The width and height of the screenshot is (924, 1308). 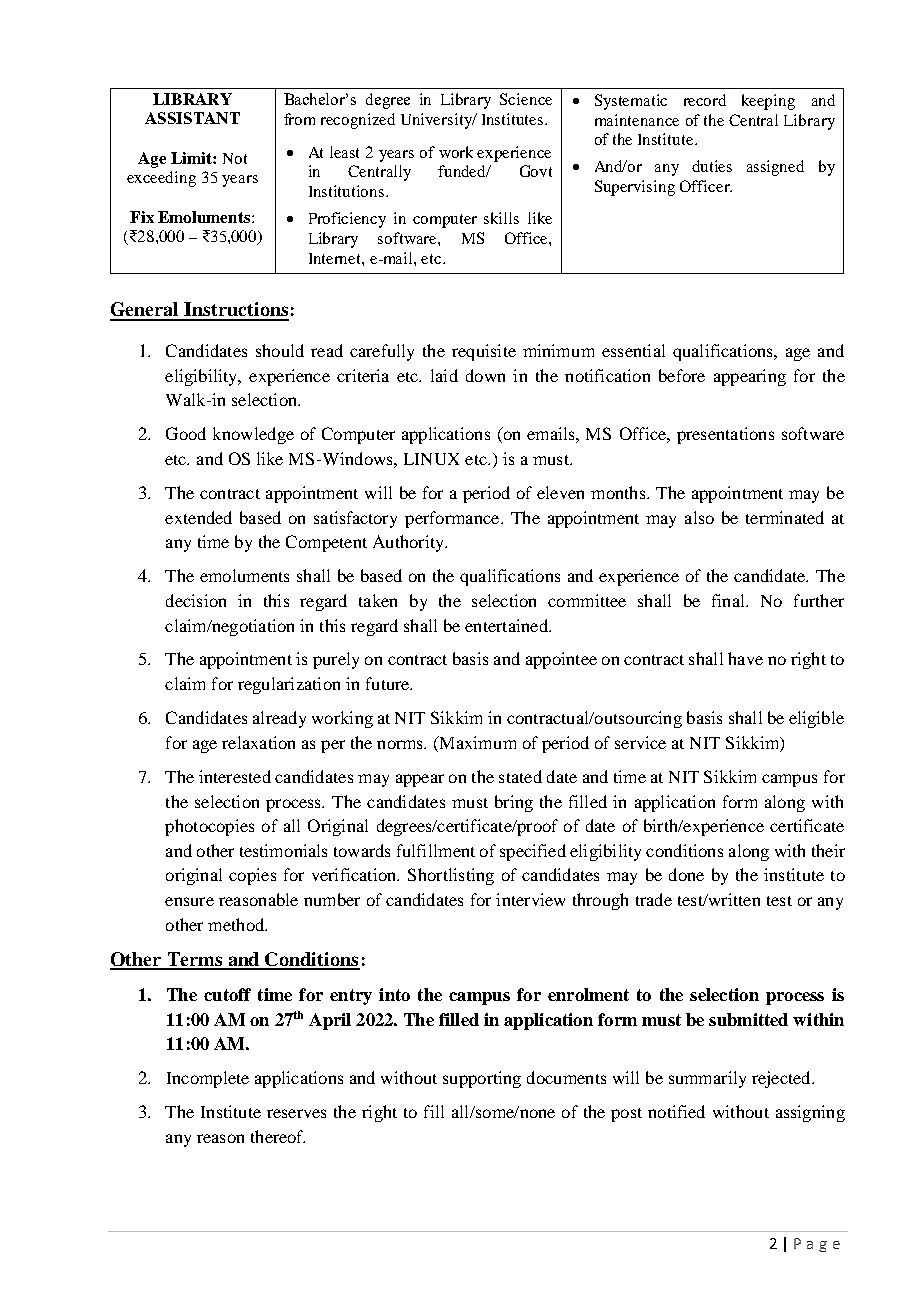 I want to click on ASSISTANT, so click(x=192, y=118).
